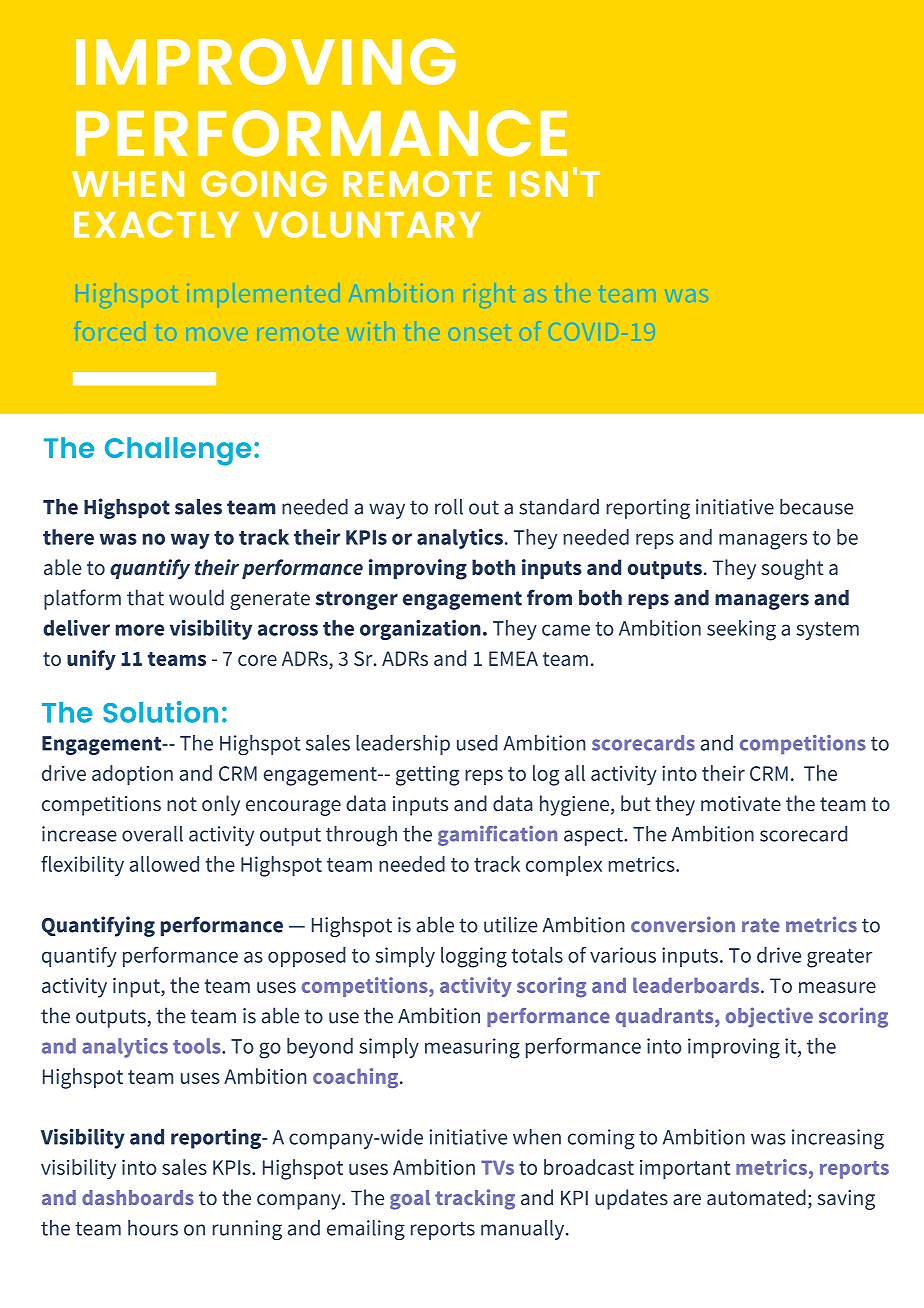  What do you see at coordinates (741, 804) in the screenshot?
I see `motivate` at bounding box center [741, 804].
